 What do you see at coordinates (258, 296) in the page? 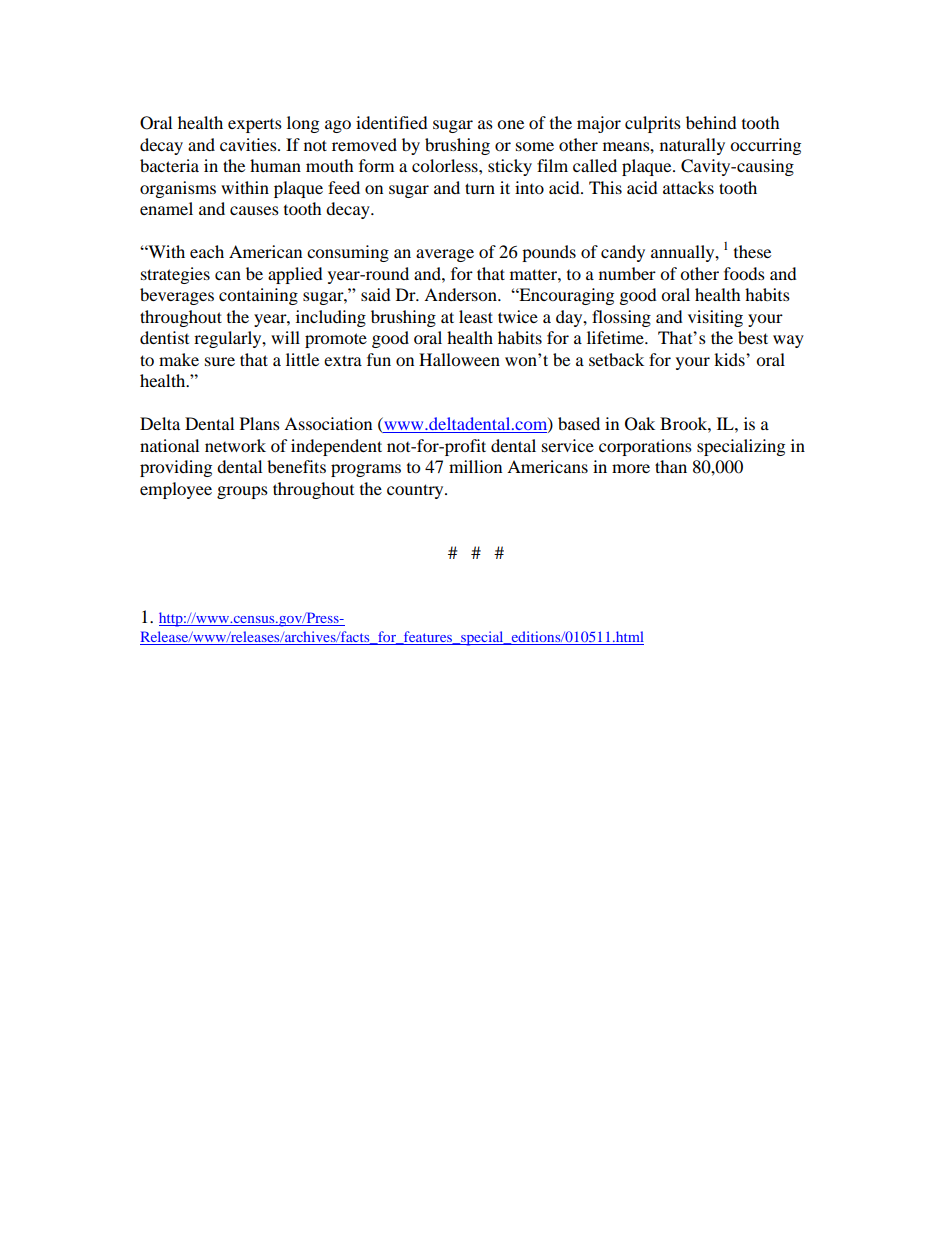
I see `containing` at bounding box center [258, 296].
